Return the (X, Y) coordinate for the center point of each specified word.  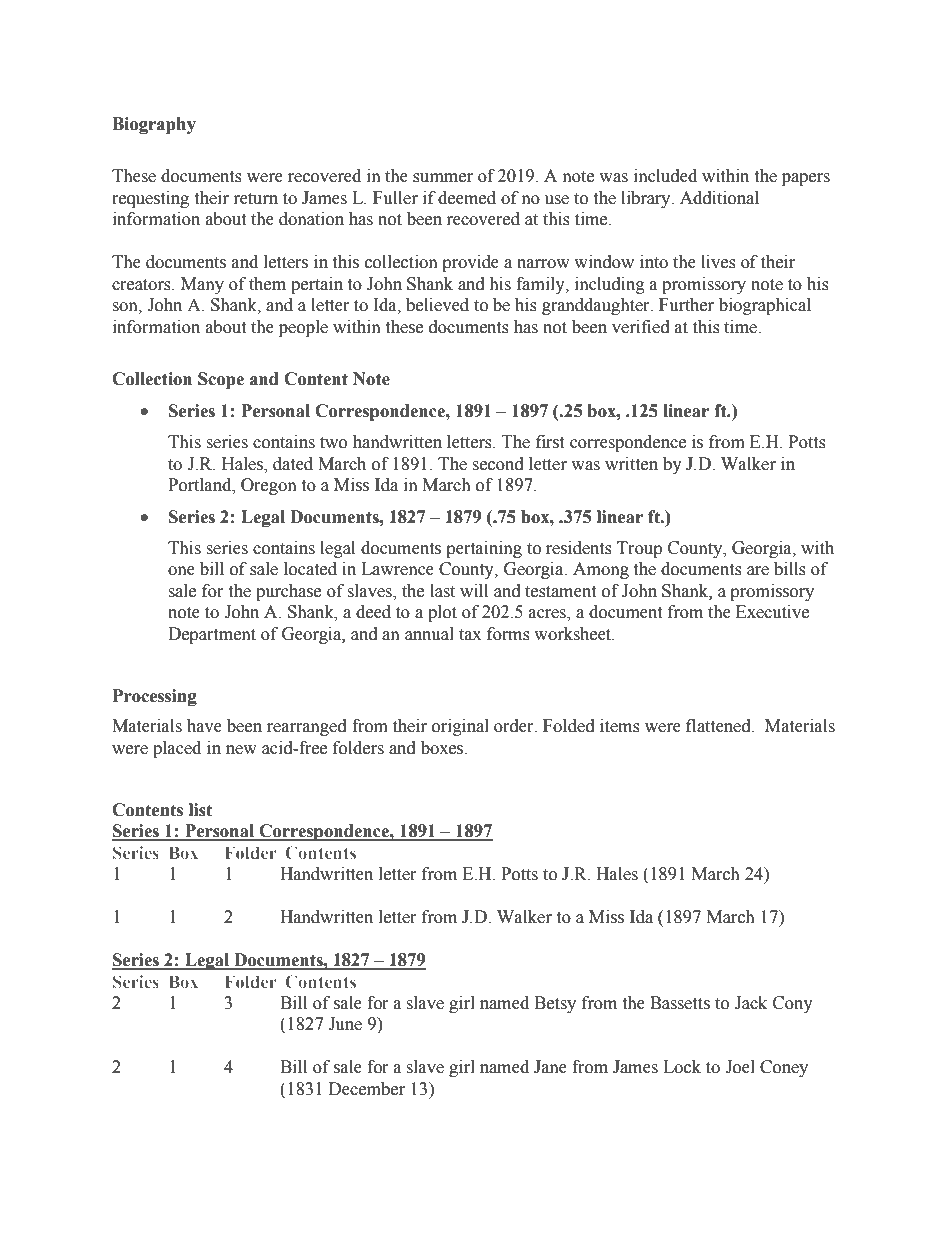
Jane (550, 1067)
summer (443, 178)
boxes (443, 748)
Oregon (269, 486)
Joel (740, 1067)
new (241, 750)
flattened (719, 726)
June (345, 1024)
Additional (719, 198)
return (256, 199)
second (498, 464)
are (758, 571)
